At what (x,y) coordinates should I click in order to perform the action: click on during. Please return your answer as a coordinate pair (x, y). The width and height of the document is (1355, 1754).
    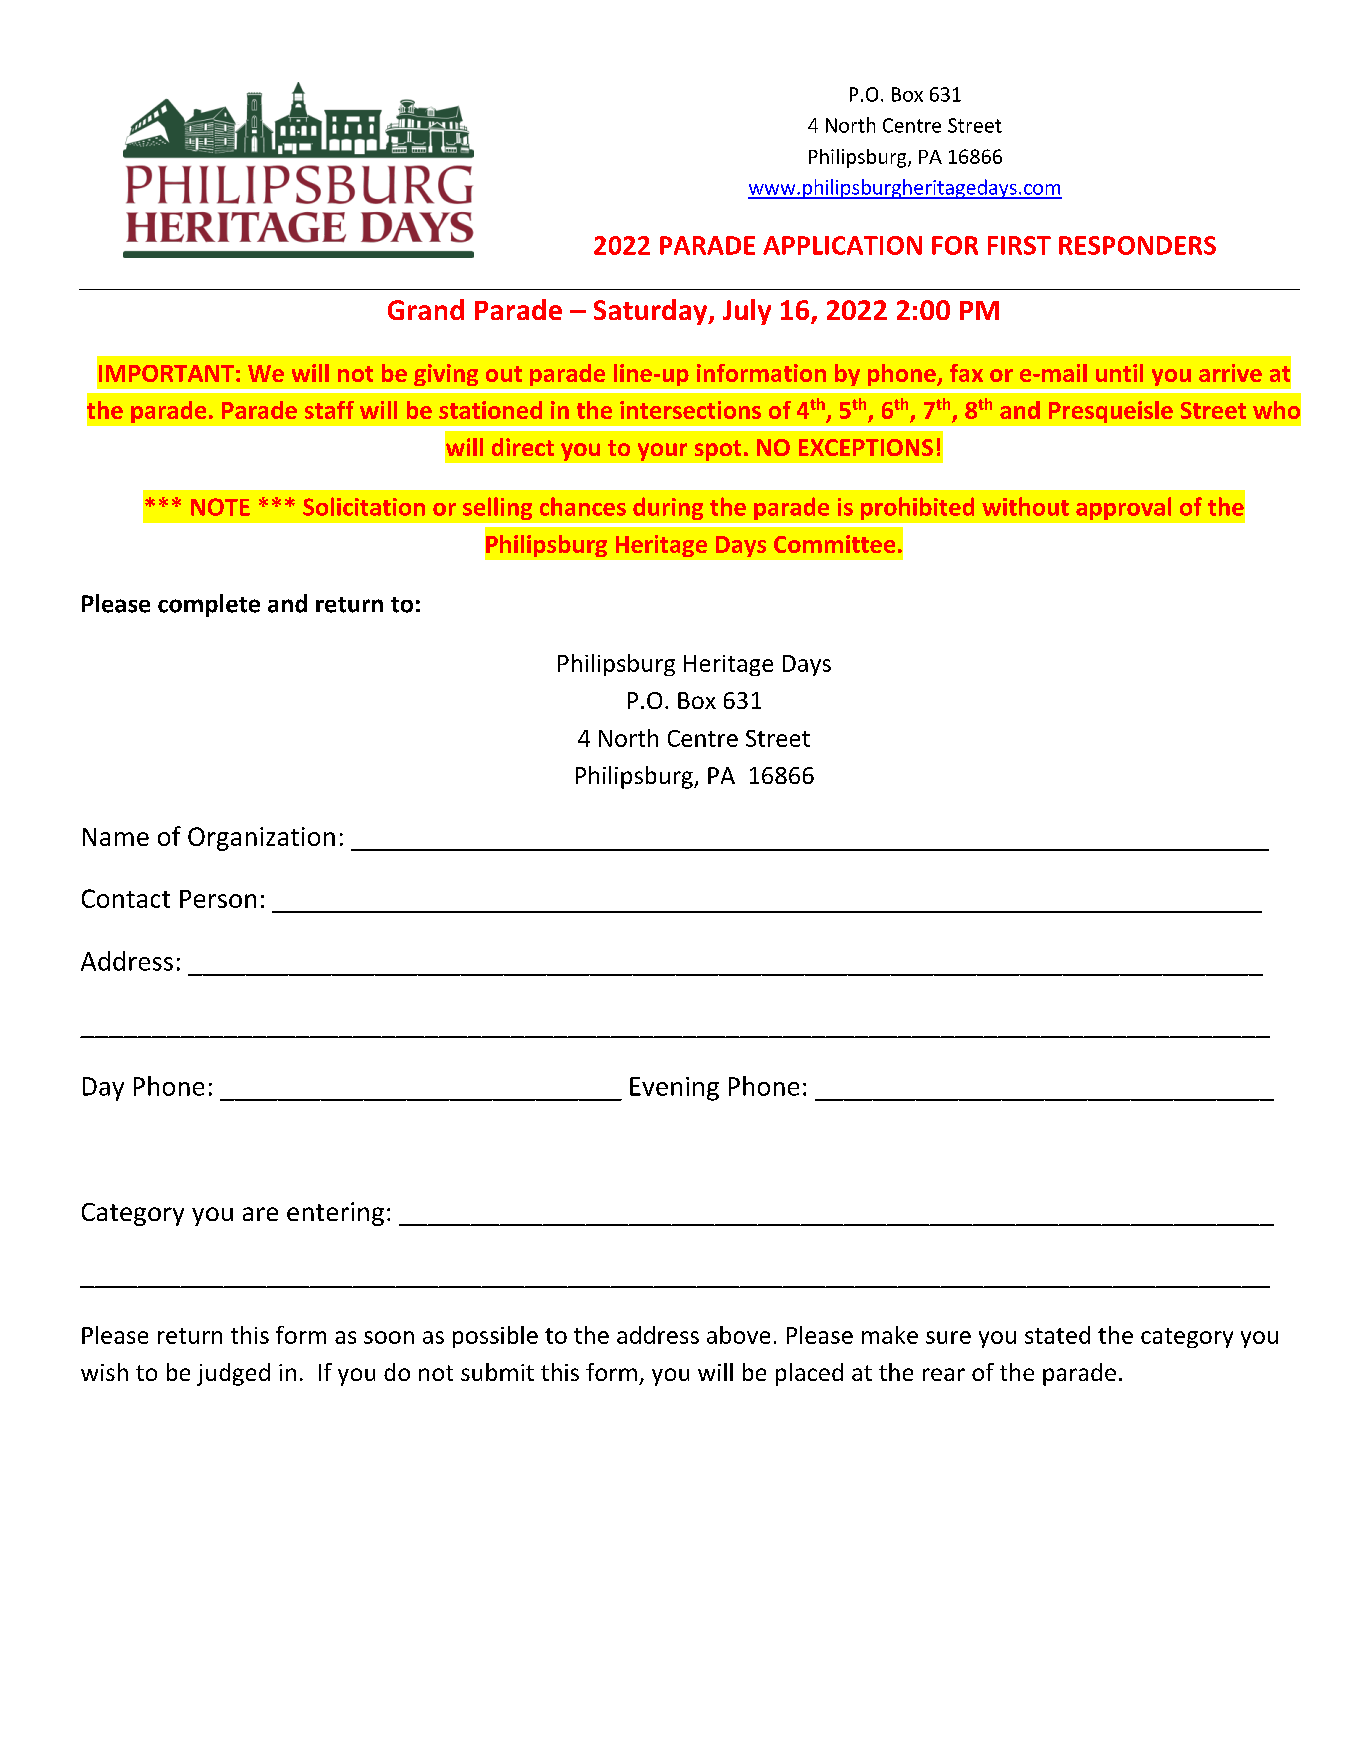
    Looking at the image, I should click on (668, 508).
